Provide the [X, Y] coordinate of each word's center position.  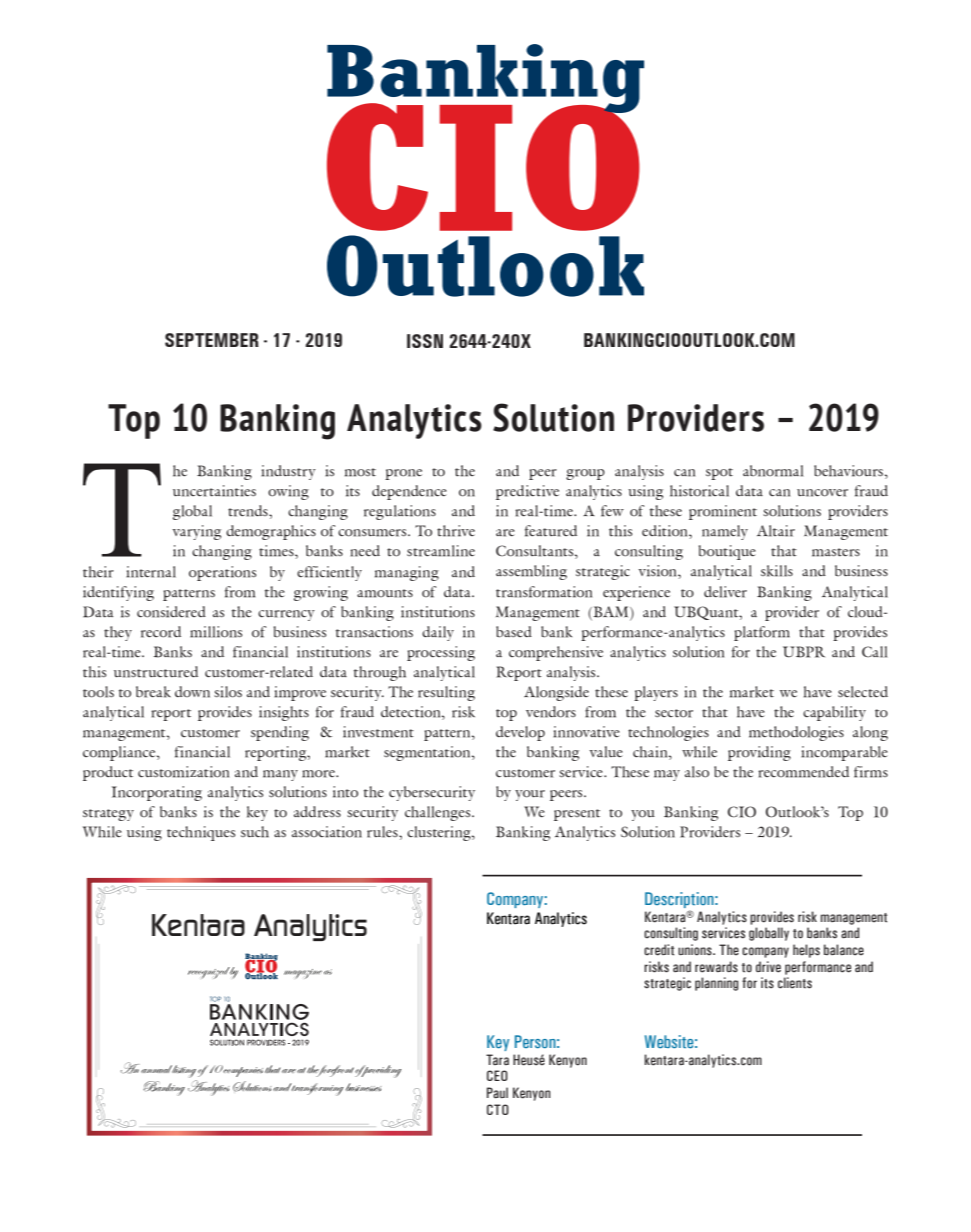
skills [777, 571]
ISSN [425, 341]
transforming [317, 1089]
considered [171, 612]
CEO [497, 1075]
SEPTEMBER [212, 340]
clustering [440, 833]
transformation [544, 592]
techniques [201, 833]
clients [795, 983]
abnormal [773, 471]
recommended [803, 772]
